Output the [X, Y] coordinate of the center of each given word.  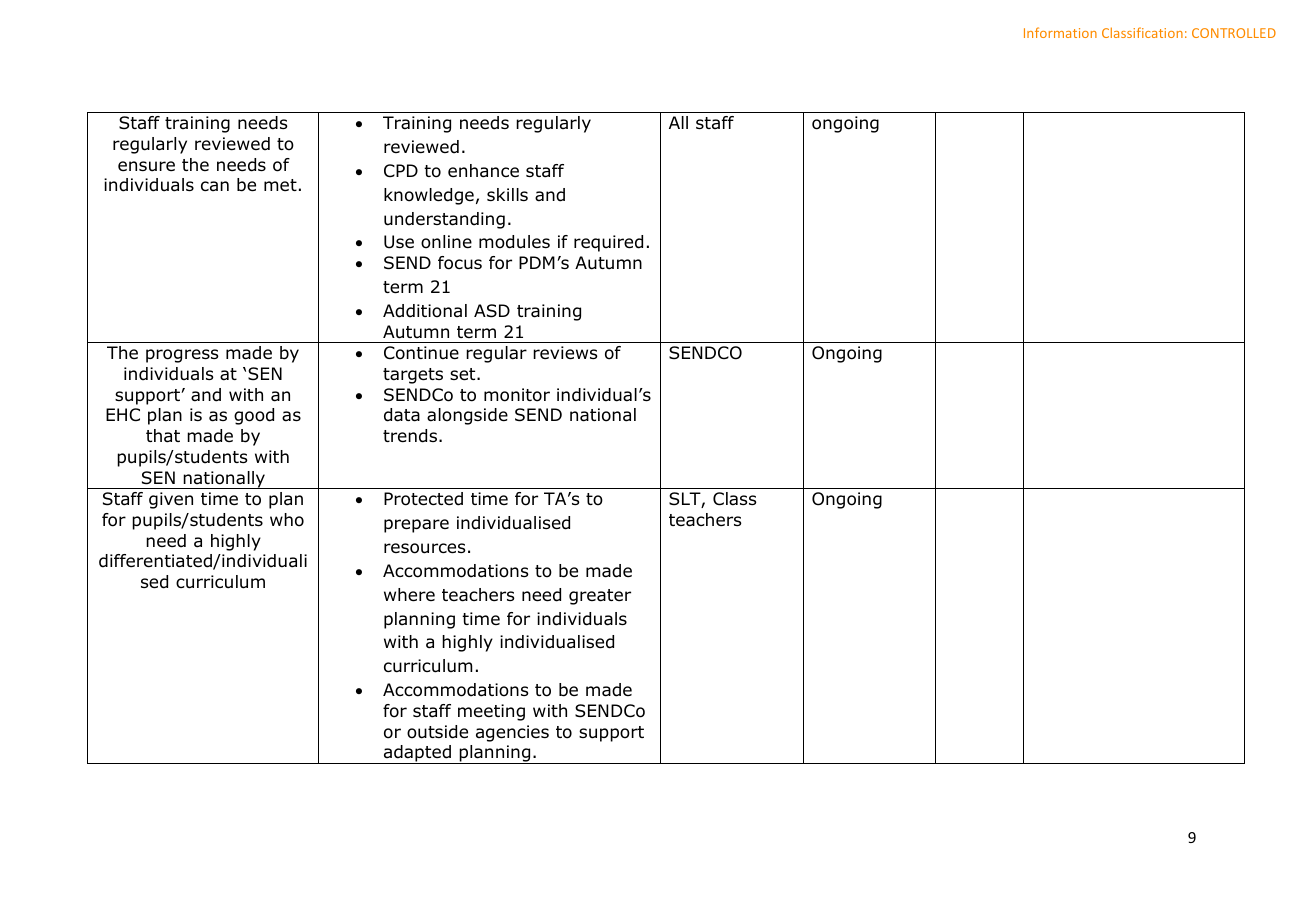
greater [600, 597]
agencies [512, 733]
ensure [146, 166]
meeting [491, 712]
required [608, 243]
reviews [565, 353]
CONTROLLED [1234, 33]
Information [1060, 32]
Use [399, 242]
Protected [423, 499]
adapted [417, 754]
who [287, 520]
